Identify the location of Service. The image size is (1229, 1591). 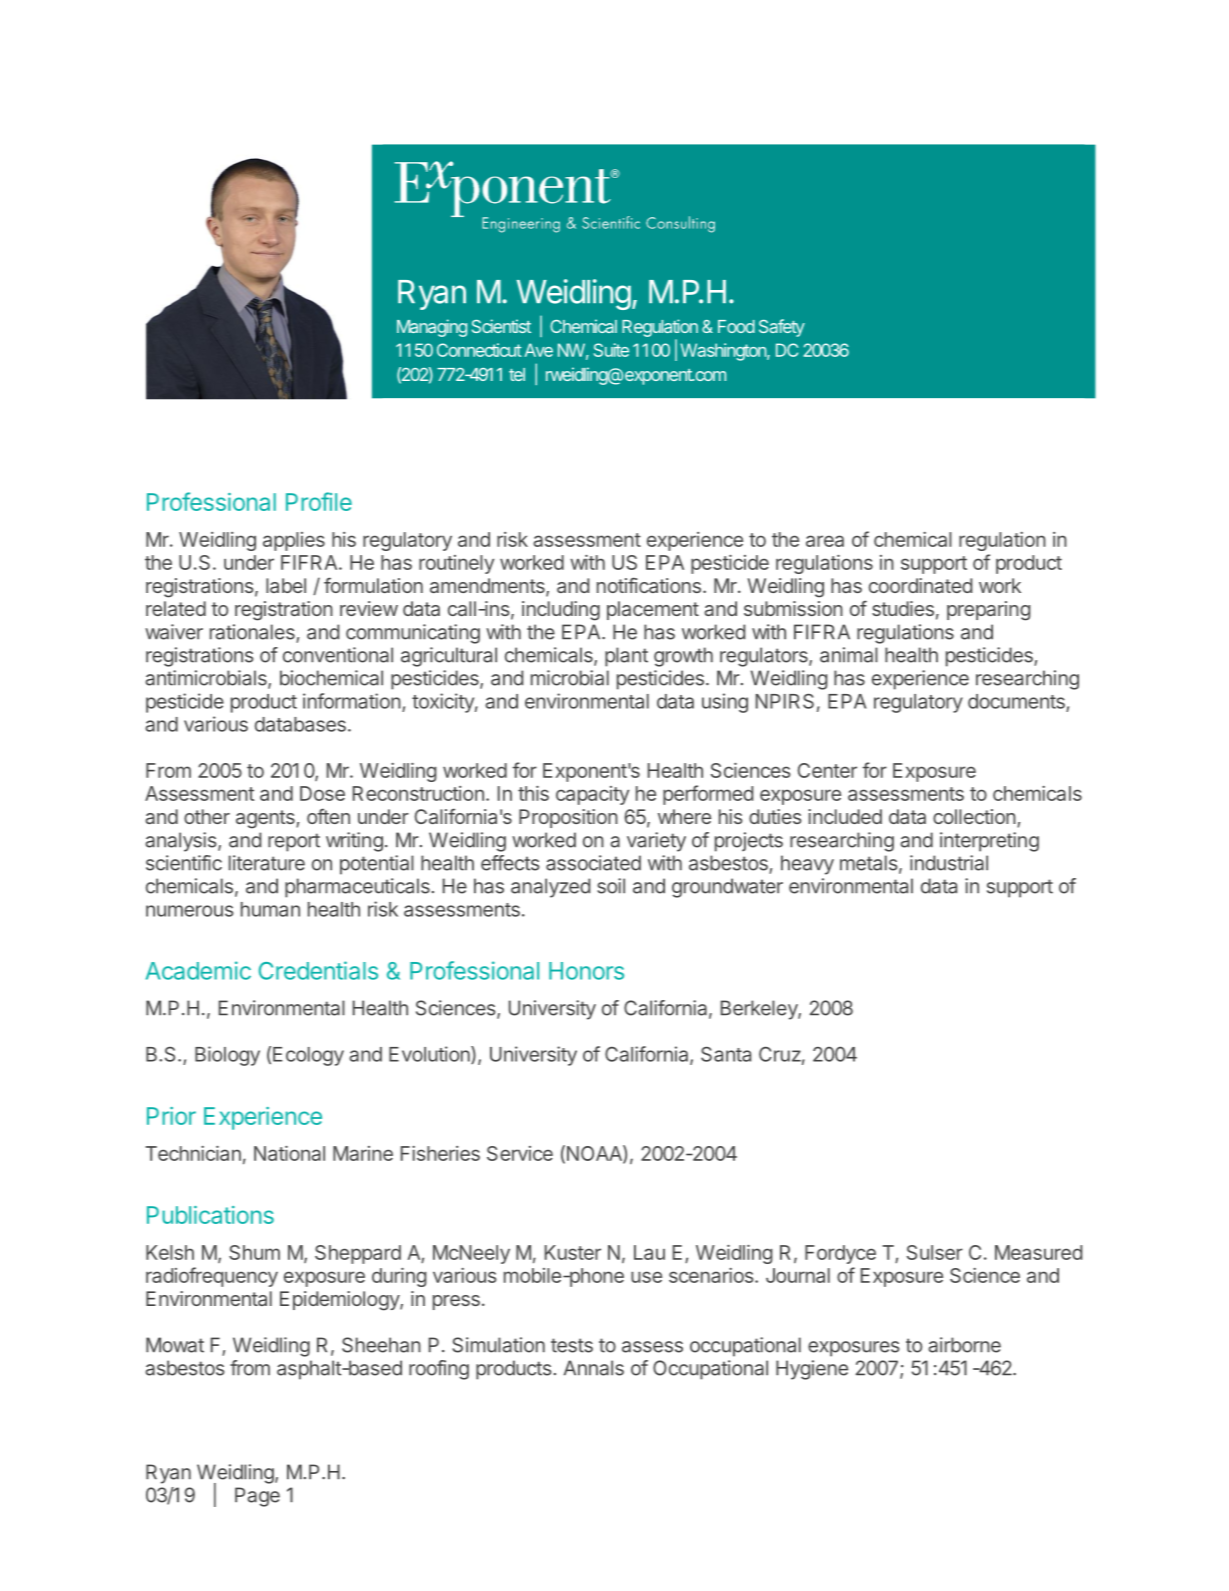
(520, 1153).
